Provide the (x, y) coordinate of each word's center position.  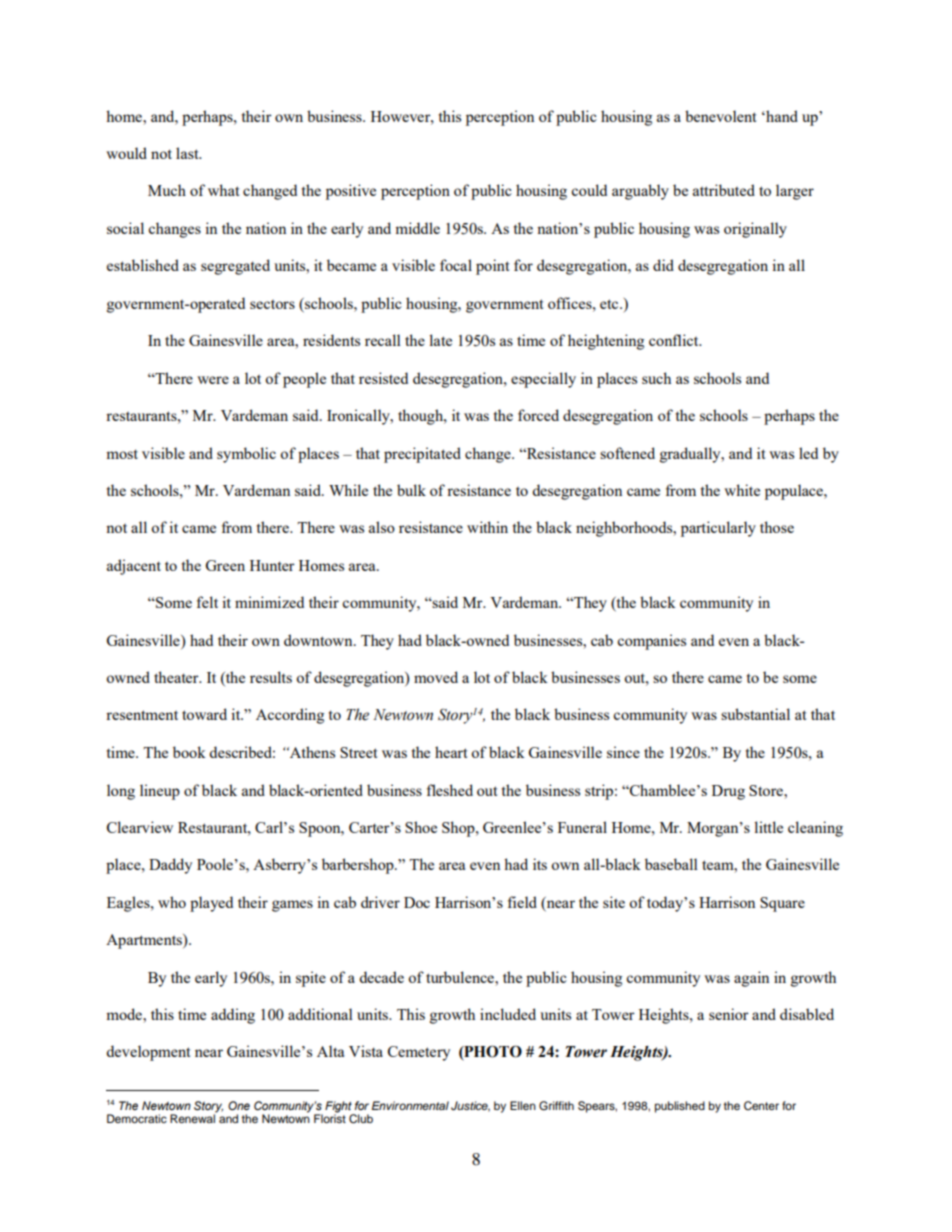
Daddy (170, 866)
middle (417, 228)
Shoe (421, 827)
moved (436, 677)
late (440, 340)
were (213, 380)
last (188, 153)
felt (207, 602)
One (239, 1105)
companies (651, 642)
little (768, 827)
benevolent (720, 116)
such (656, 378)
